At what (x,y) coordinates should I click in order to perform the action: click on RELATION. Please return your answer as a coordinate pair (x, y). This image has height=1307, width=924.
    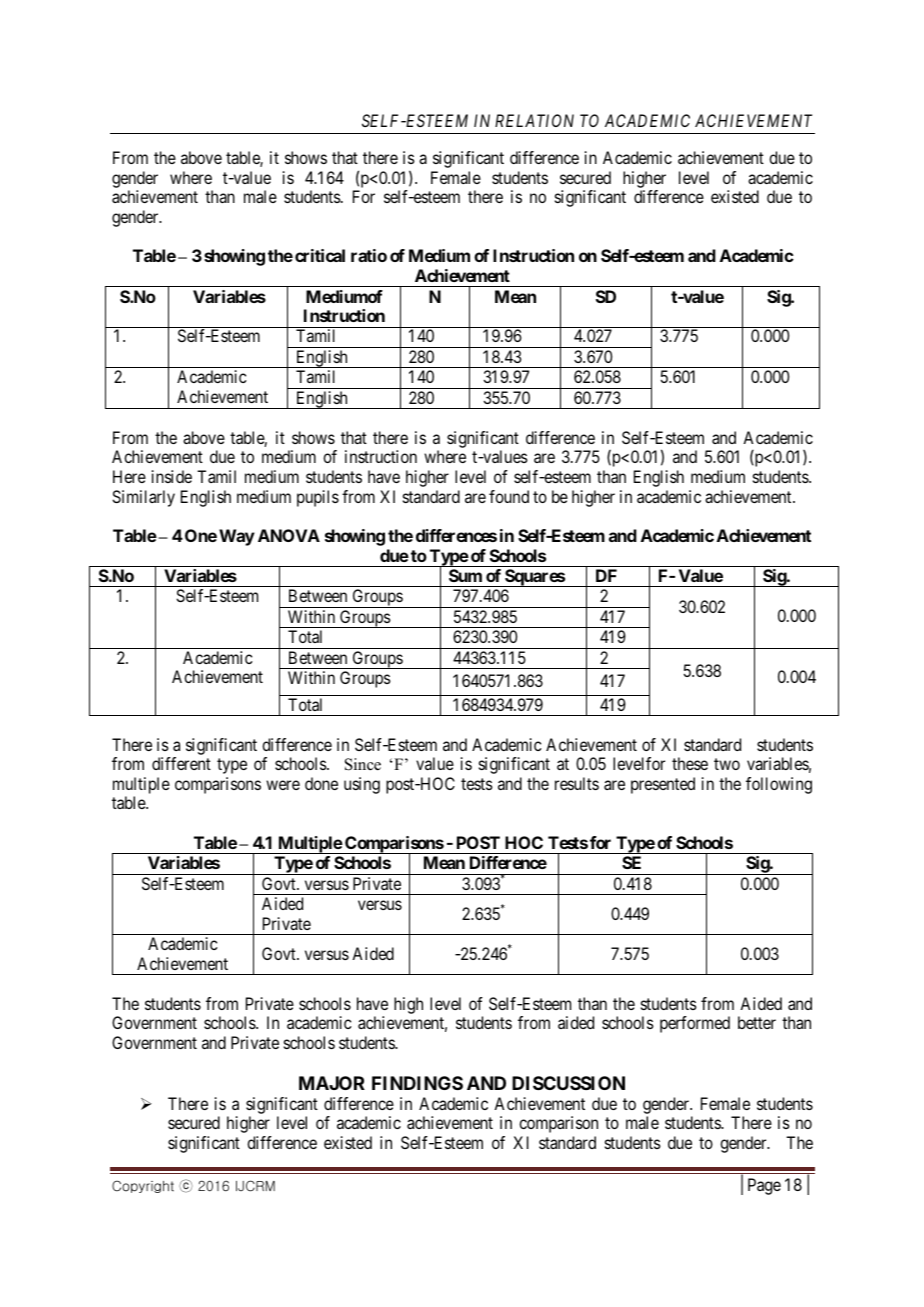
    Looking at the image, I should click on (534, 120).
